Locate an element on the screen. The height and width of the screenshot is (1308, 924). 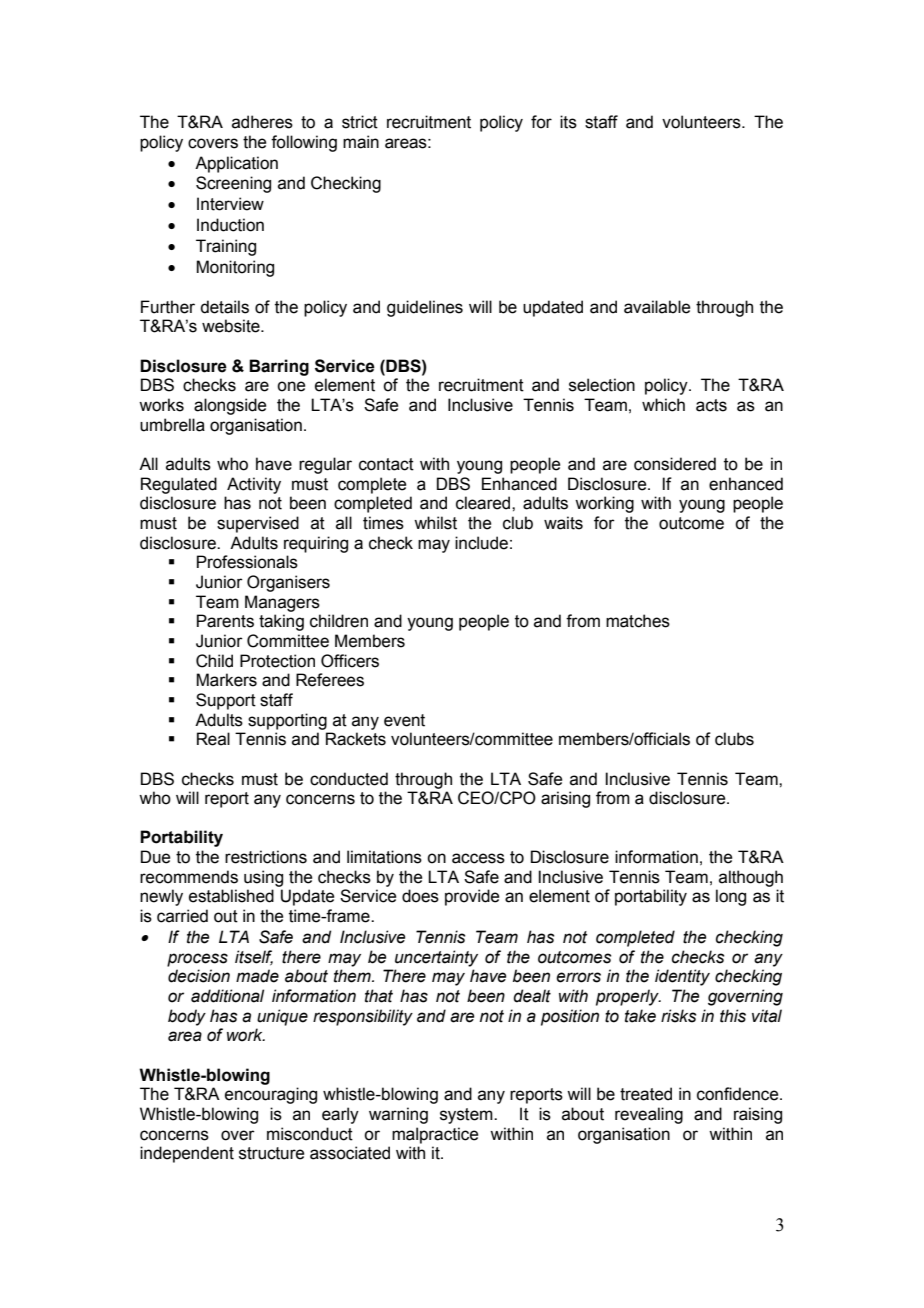
encouraging is located at coordinates (271, 1095).
